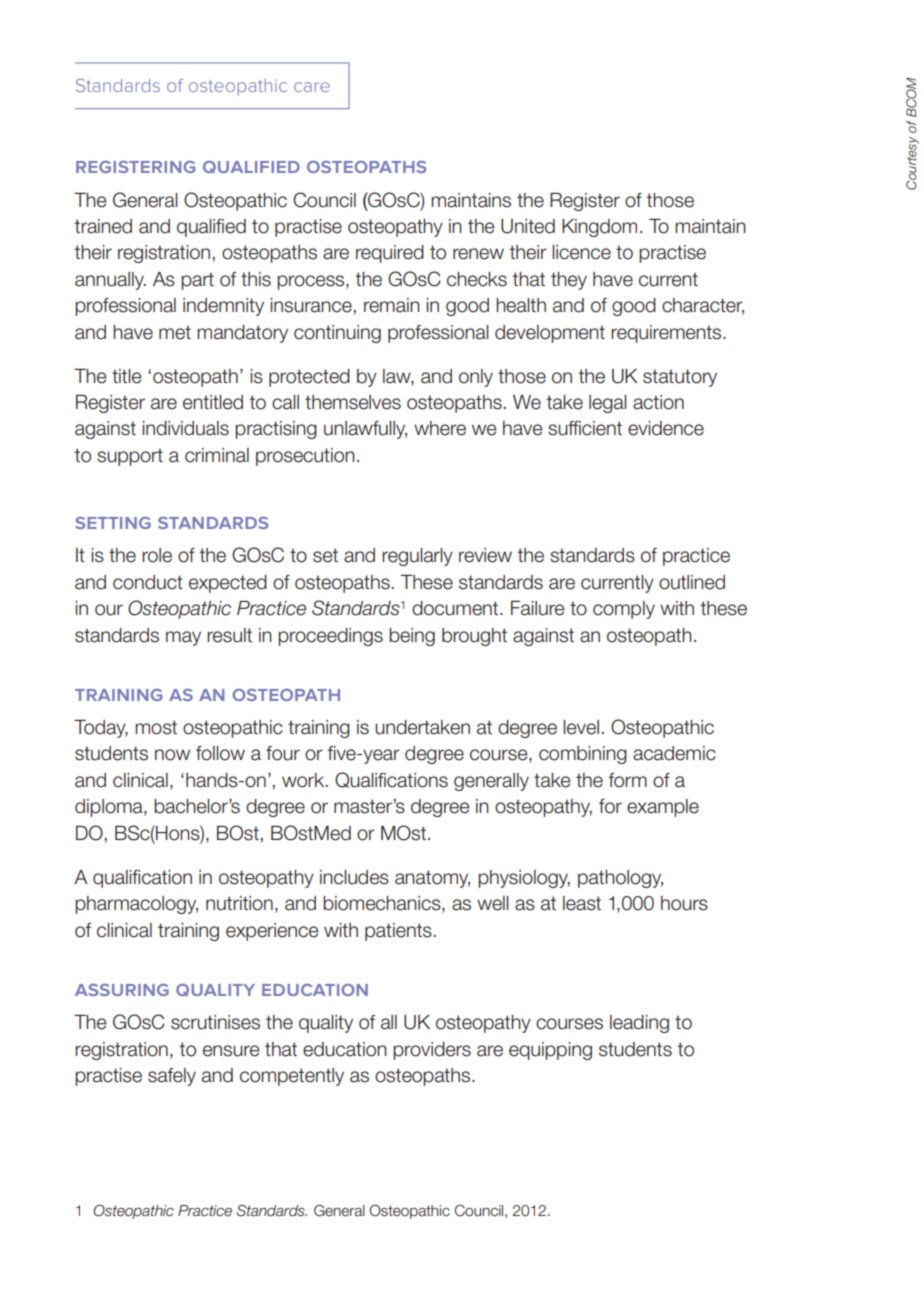  I want to click on safely, so click(172, 1077).
